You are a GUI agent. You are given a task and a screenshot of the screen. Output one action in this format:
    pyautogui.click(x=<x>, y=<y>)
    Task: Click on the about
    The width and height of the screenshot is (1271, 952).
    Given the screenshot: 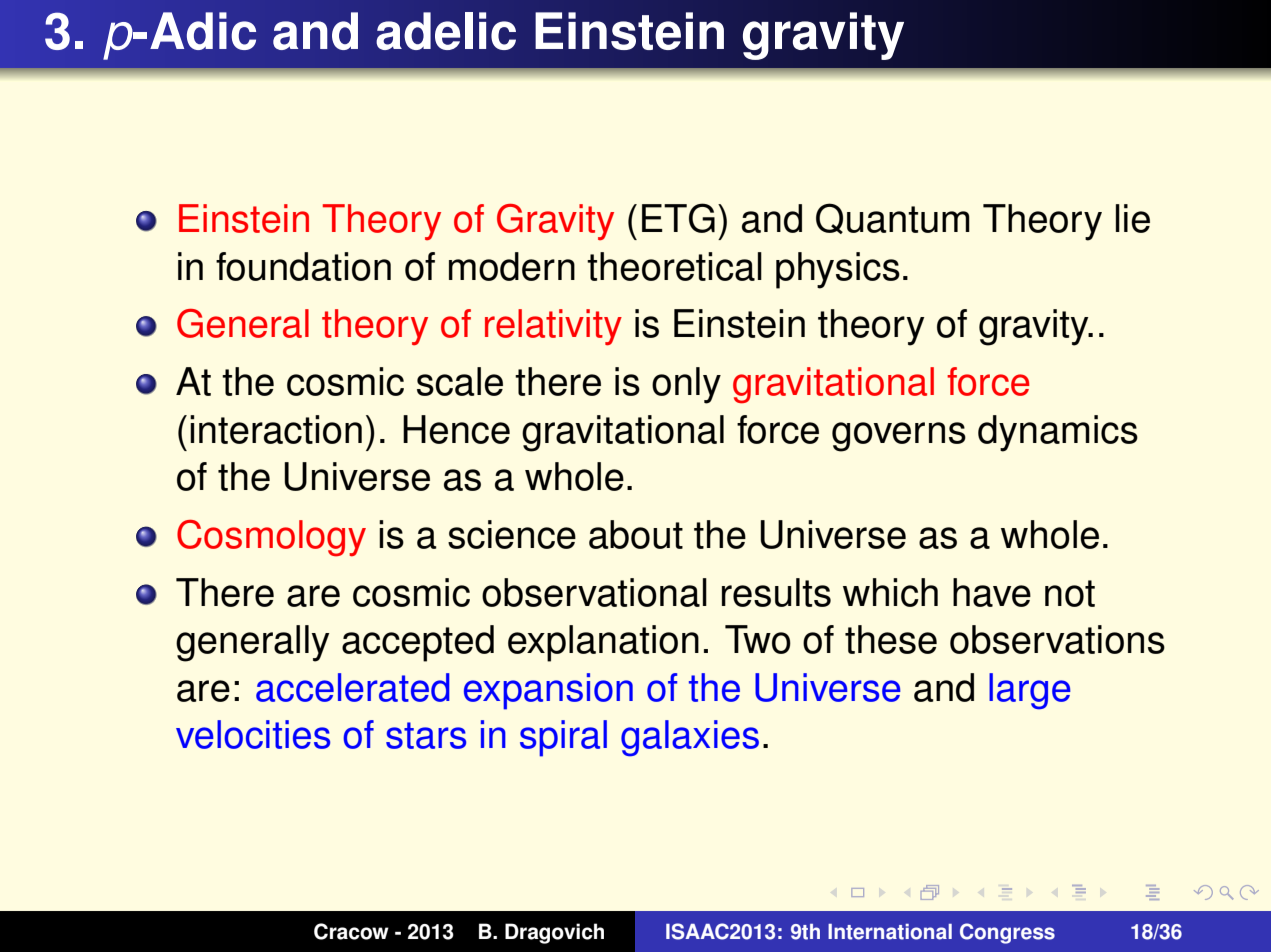 What is the action you would take?
    pyautogui.click(x=636, y=534)
